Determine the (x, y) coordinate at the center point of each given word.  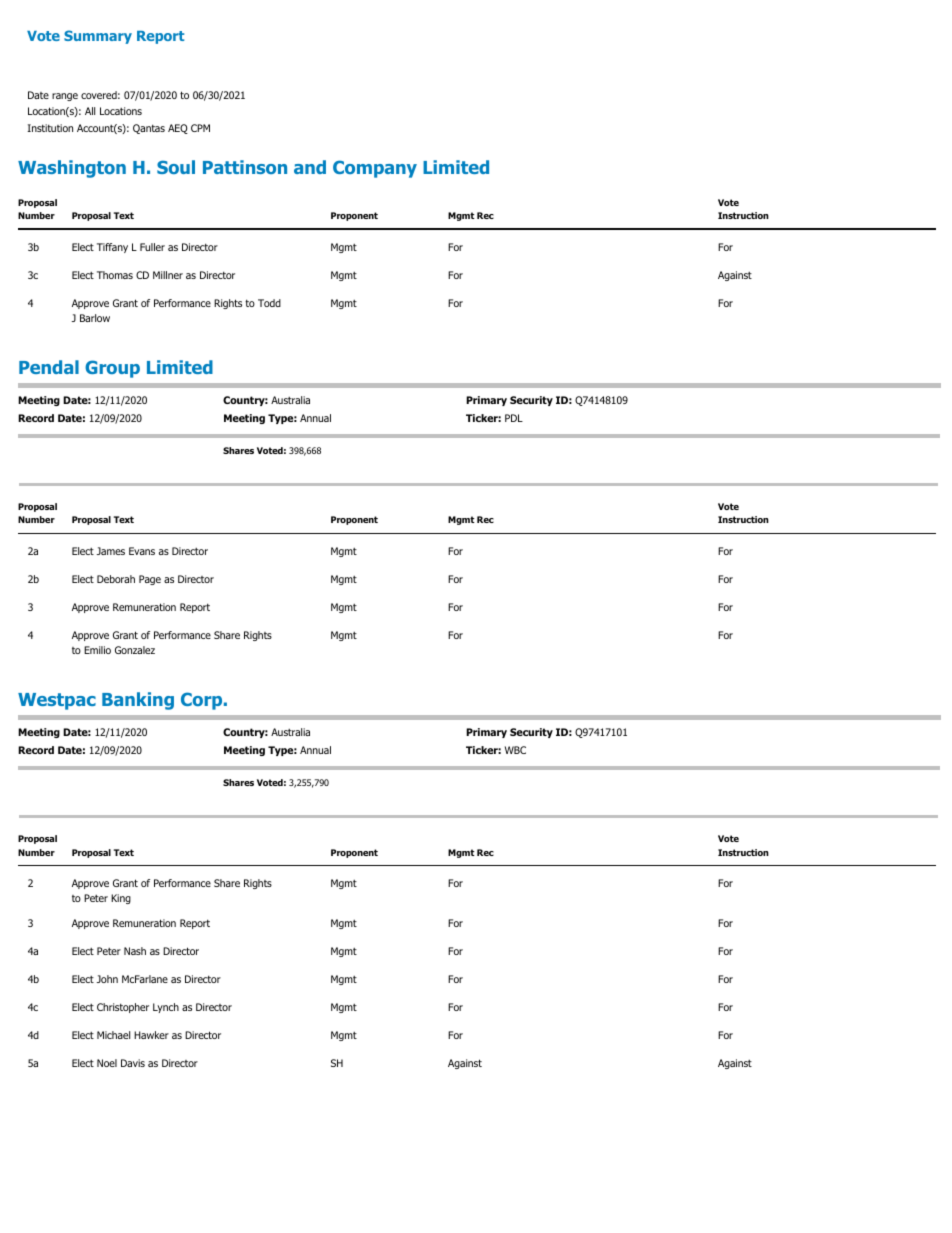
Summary (98, 37)
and (310, 167)
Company (375, 169)
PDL (514, 418)
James (110, 551)
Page (150, 580)
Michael (113, 1035)
